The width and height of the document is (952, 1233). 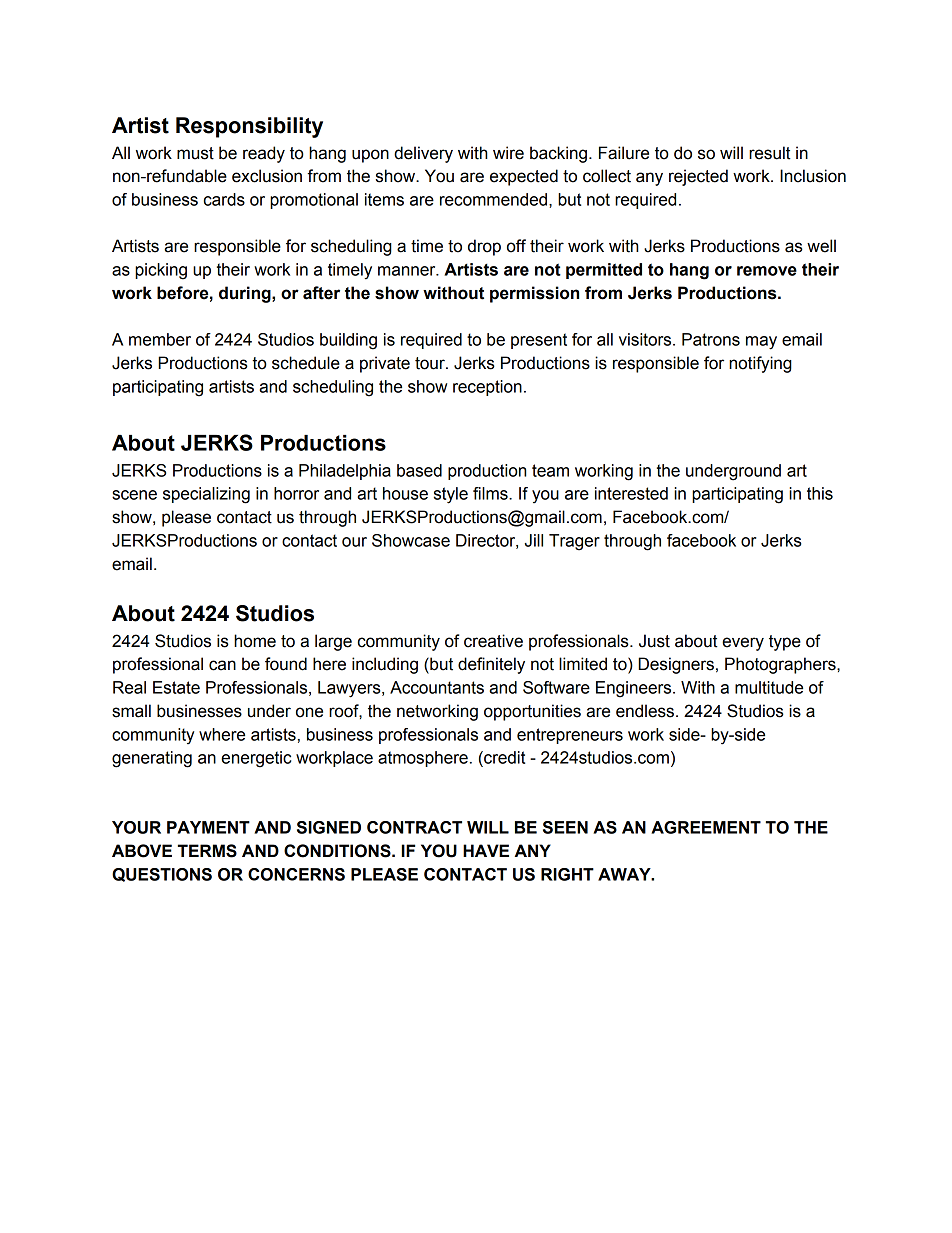 I want to click on Patrons, so click(x=711, y=339).
